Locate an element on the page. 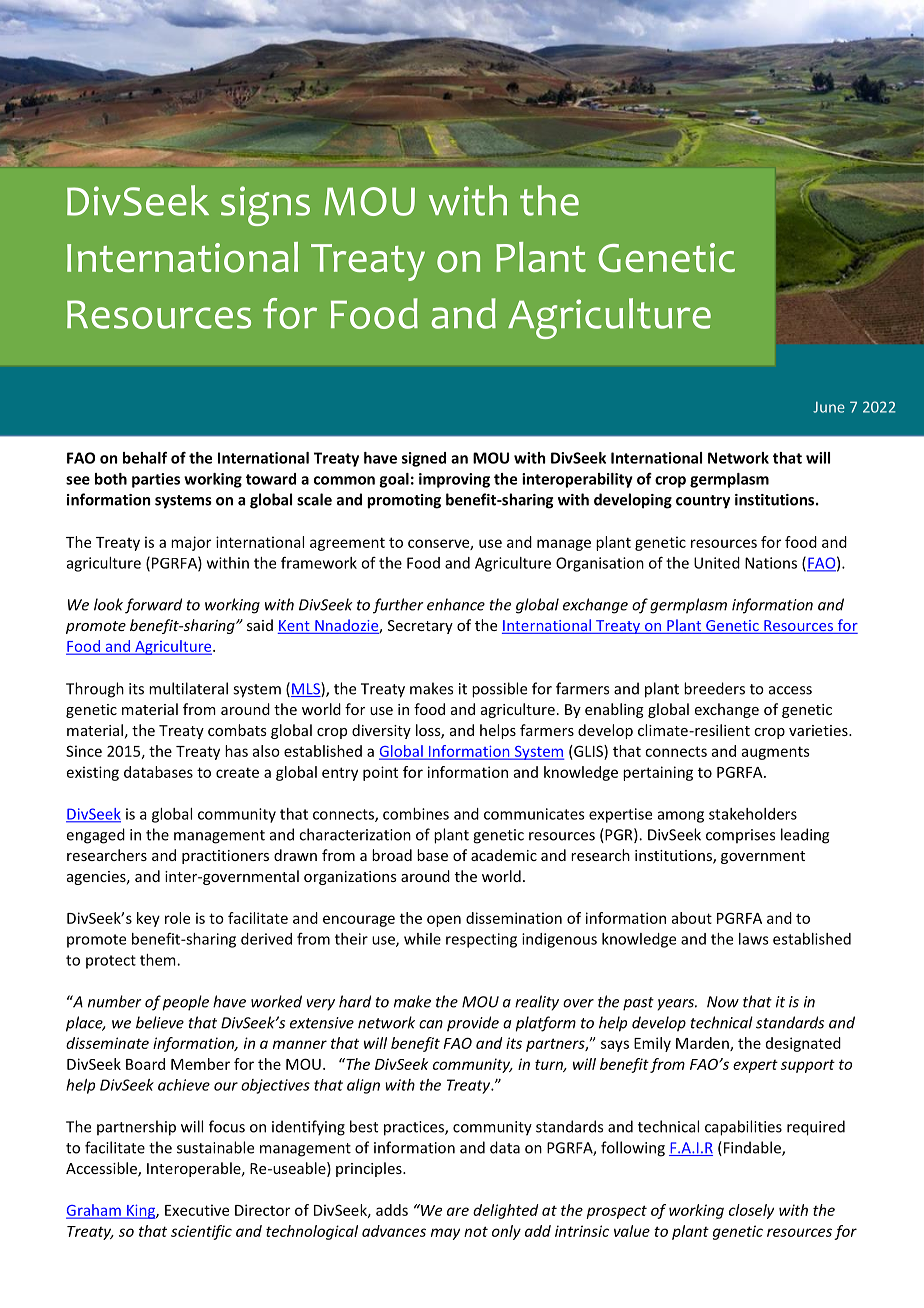 The width and height of the image is (924, 1308). signed is located at coordinates (424, 459).
